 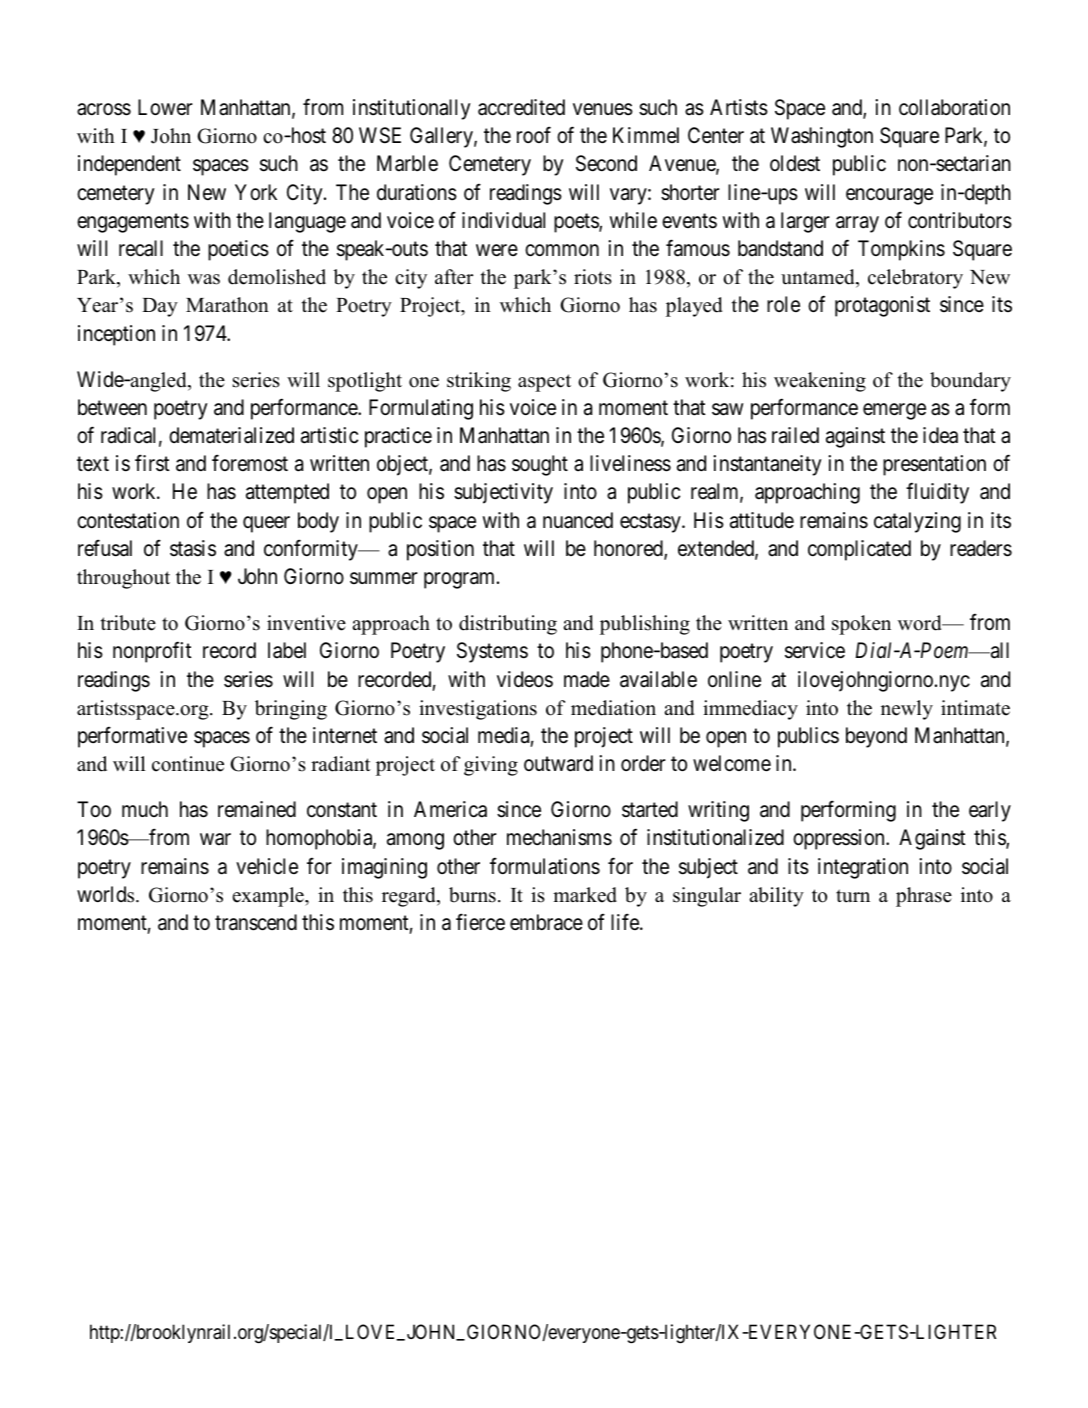 I want to click on Washington, so click(x=822, y=137).
